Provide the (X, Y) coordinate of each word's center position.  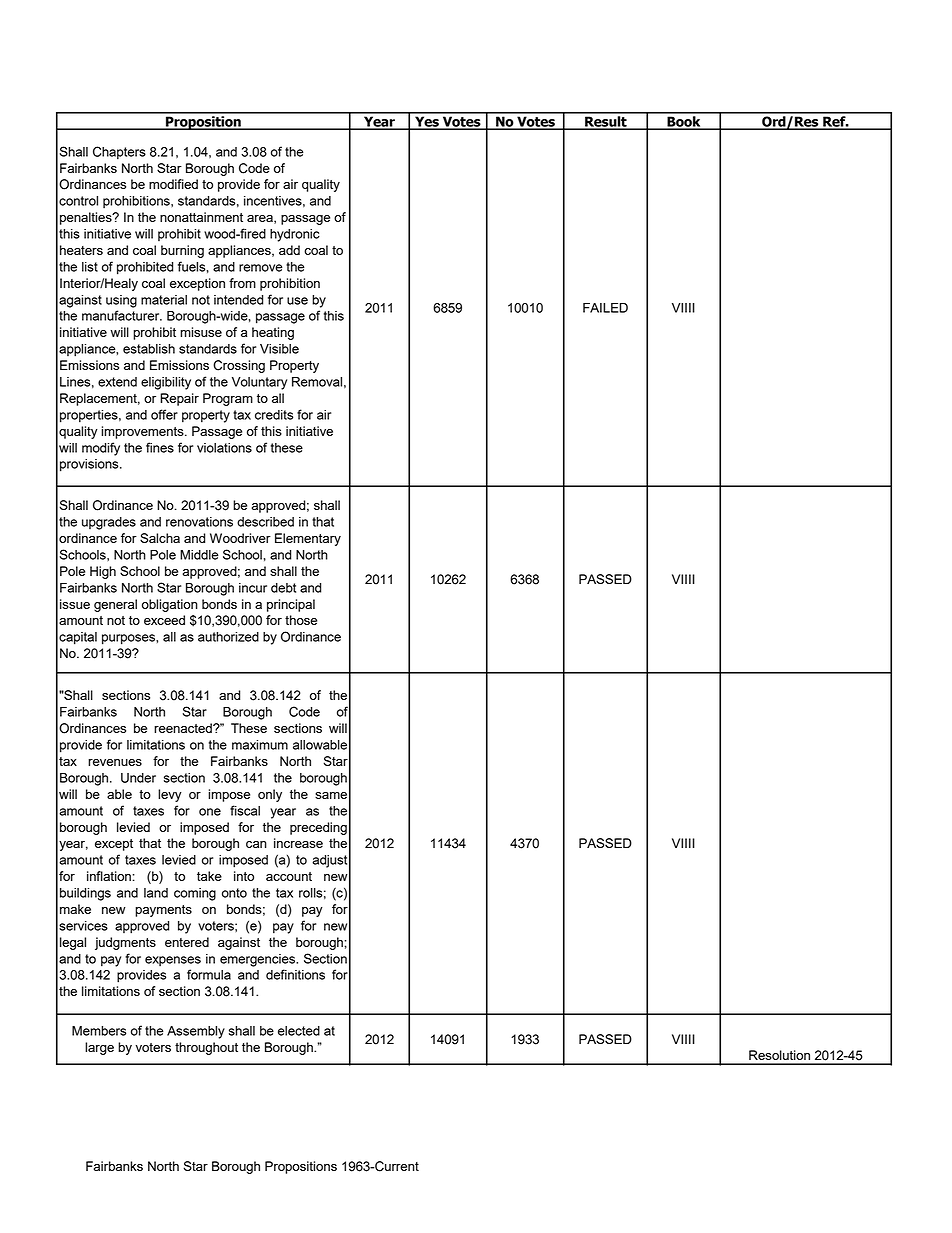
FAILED (605, 308)
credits (274, 415)
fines (160, 447)
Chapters (119, 153)
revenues (115, 762)
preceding (318, 828)
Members (99, 1031)
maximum (260, 745)
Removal (317, 382)
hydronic (295, 235)
